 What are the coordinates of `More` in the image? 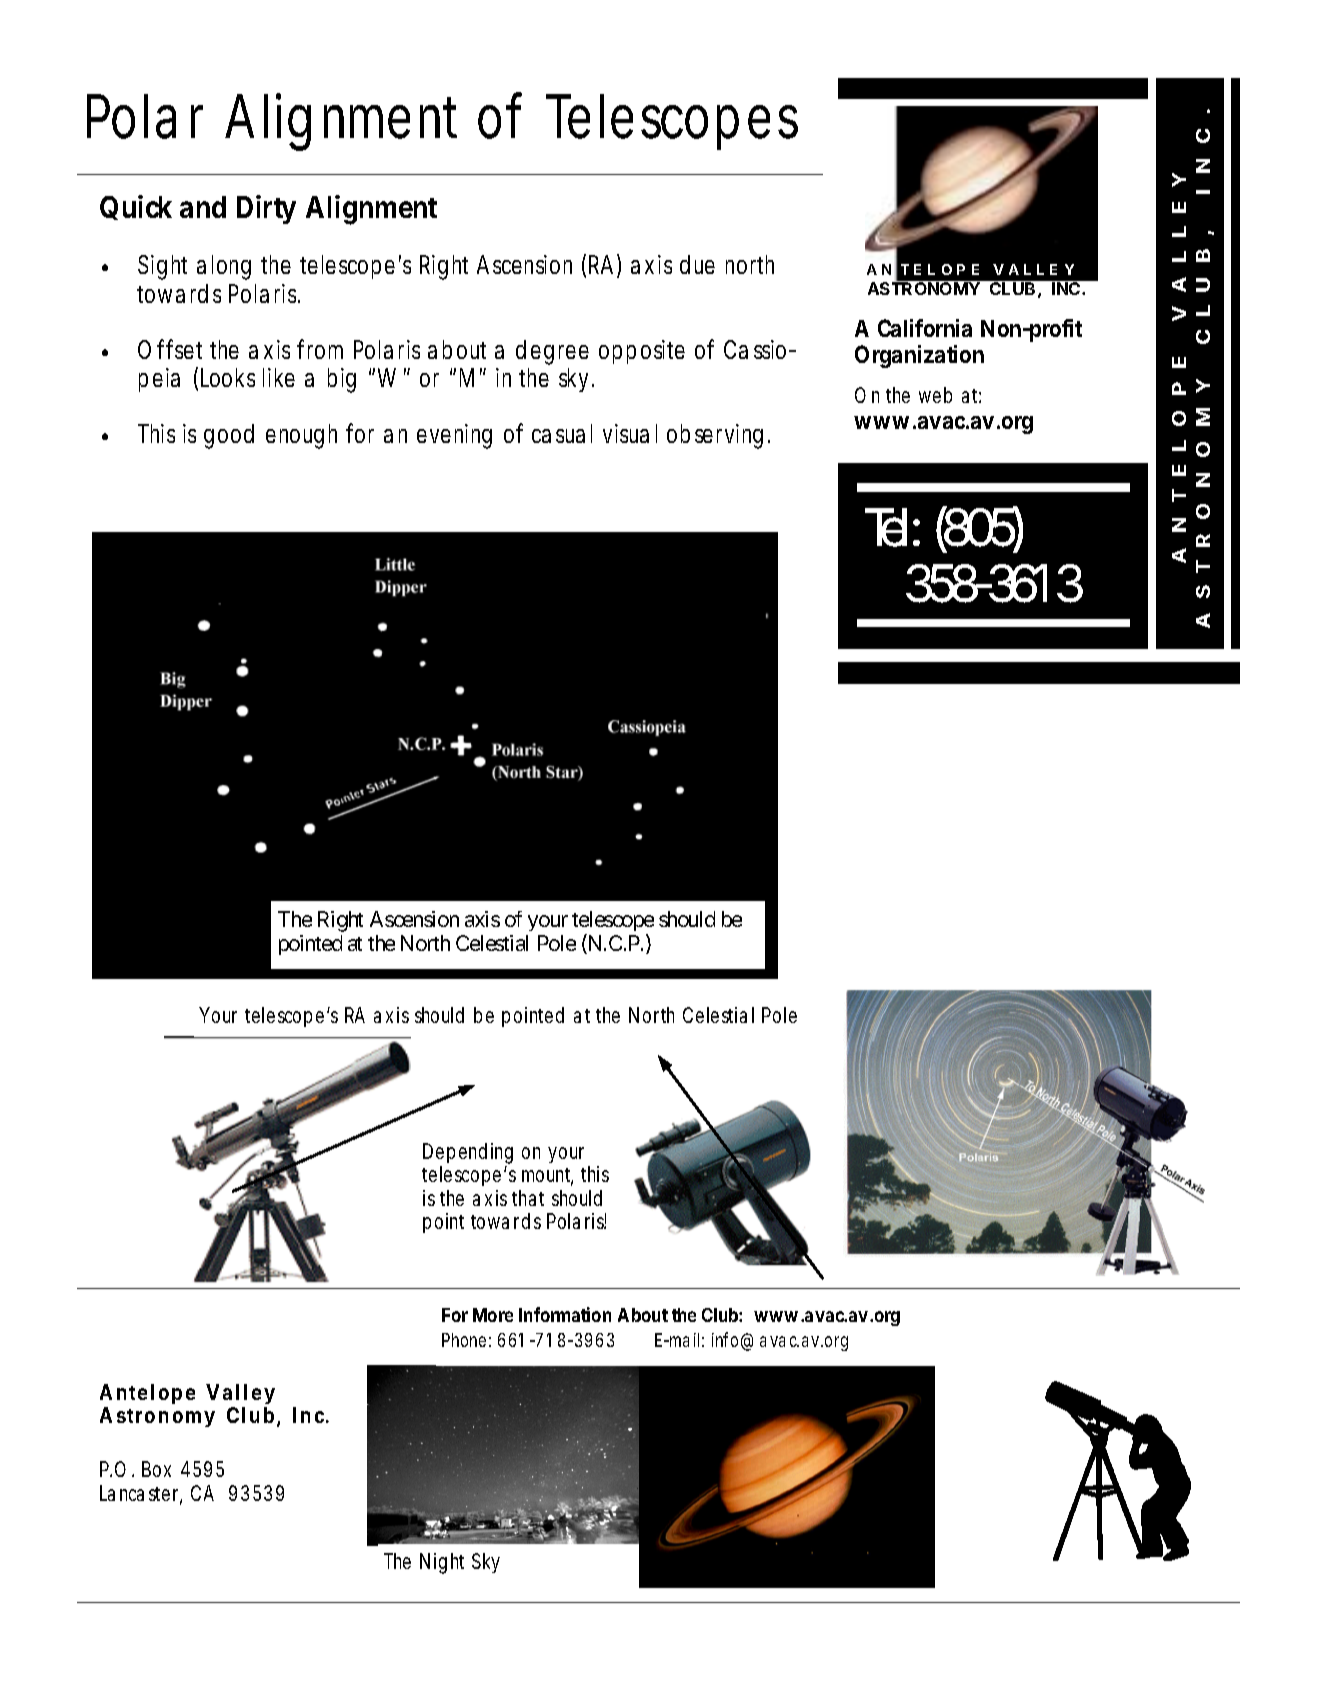 It's located at (493, 1315).
